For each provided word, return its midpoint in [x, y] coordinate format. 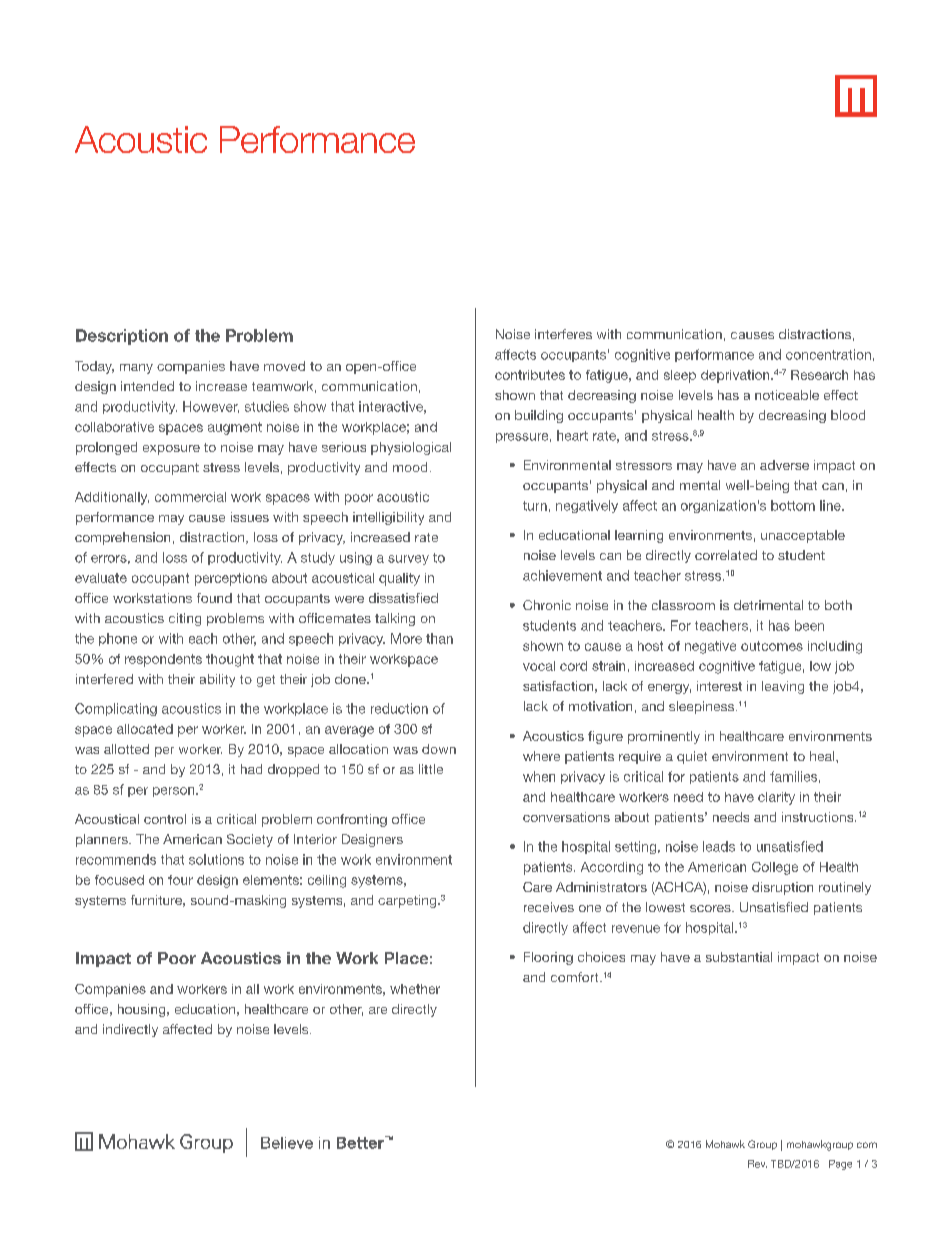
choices [601, 957]
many [136, 369]
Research [819, 375]
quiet [692, 757]
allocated [145, 729]
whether [415, 989]
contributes [530, 375]
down [439, 749]
